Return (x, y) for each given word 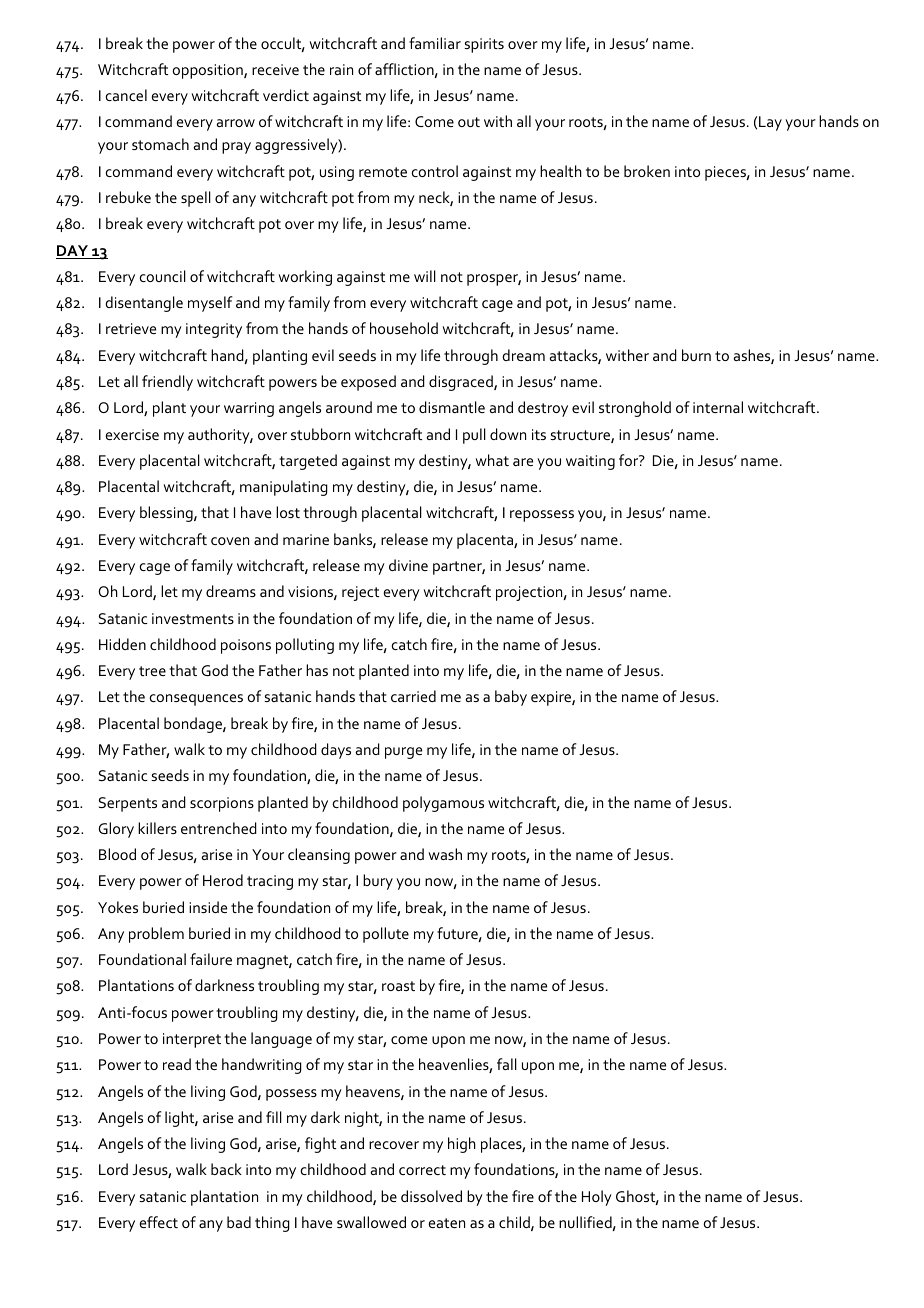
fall (507, 1064)
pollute (386, 935)
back (226, 1169)
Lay (770, 123)
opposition (208, 71)
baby (511, 698)
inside (208, 907)
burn (696, 355)
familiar (435, 43)
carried (413, 696)
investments (193, 618)
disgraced (462, 383)
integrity (214, 330)
